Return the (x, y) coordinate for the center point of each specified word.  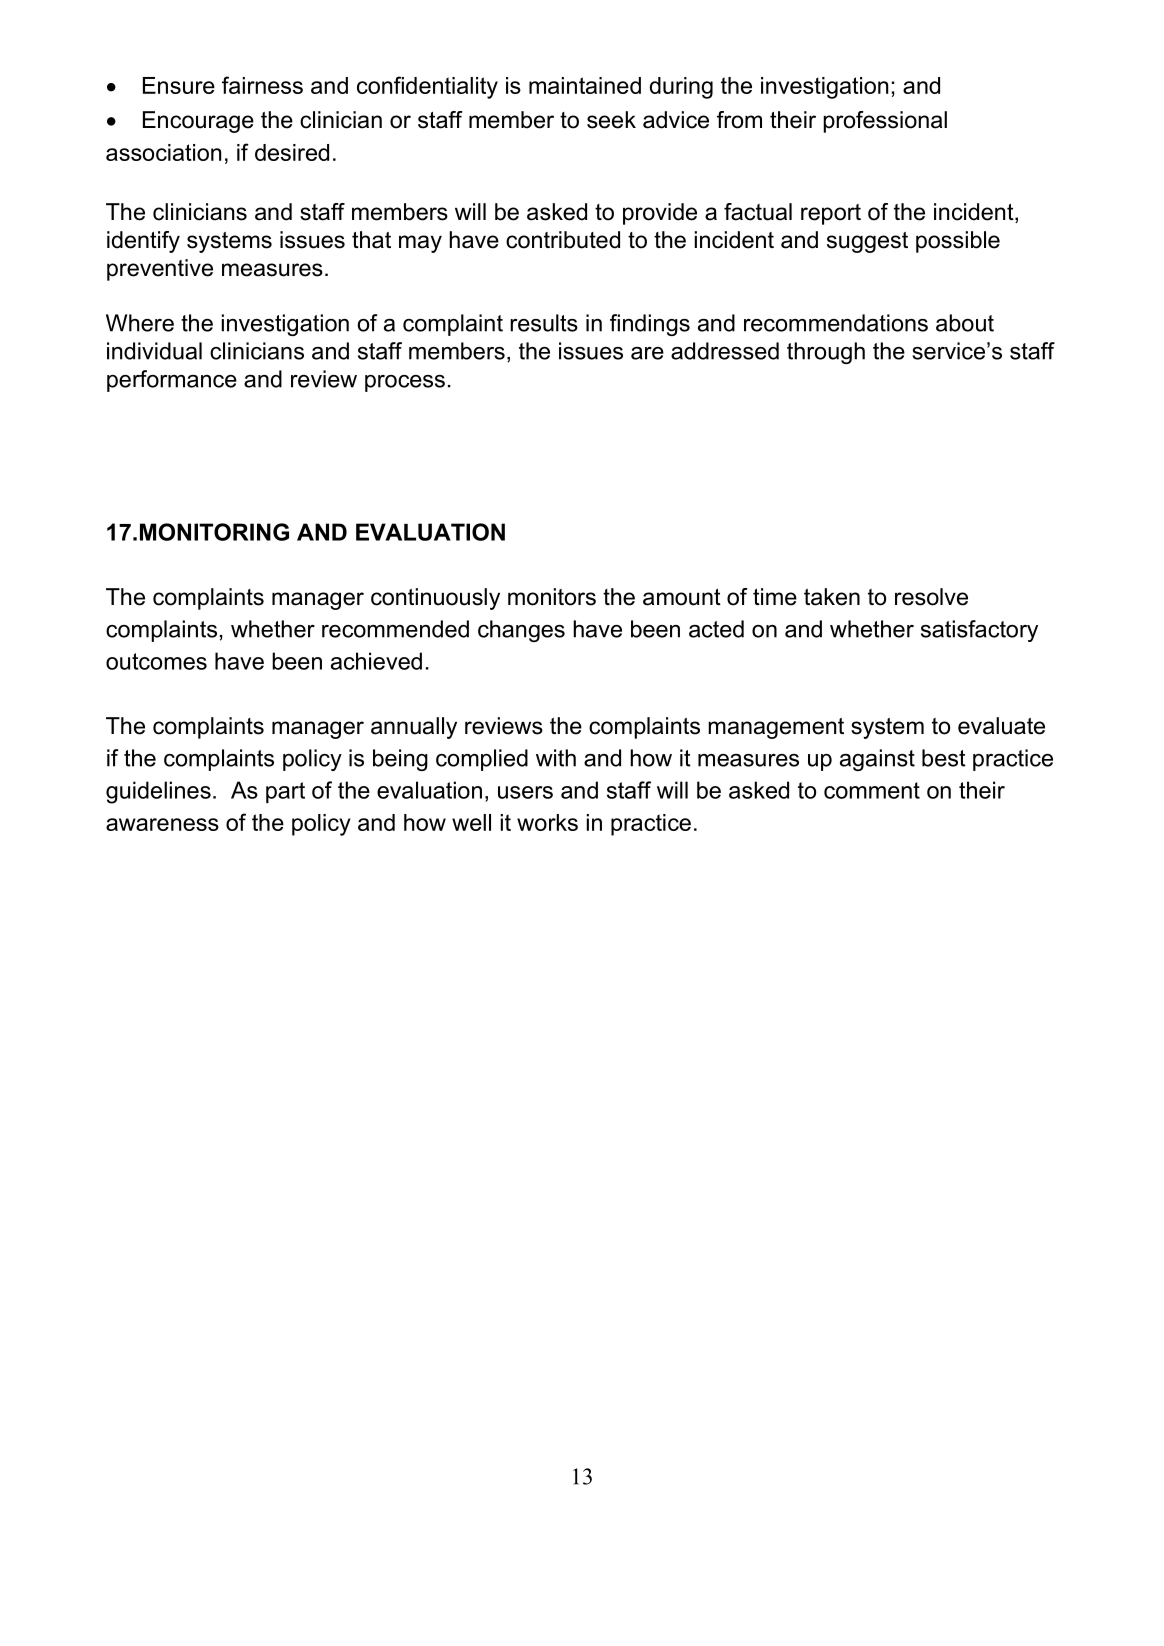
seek (611, 120)
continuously (435, 599)
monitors (552, 597)
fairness (262, 85)
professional (885, 122)
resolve (931, 597)
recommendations (836, 323)
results (544, 323)
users (525, 792)
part (285, 792)
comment (872, 790)
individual (154, 351)
